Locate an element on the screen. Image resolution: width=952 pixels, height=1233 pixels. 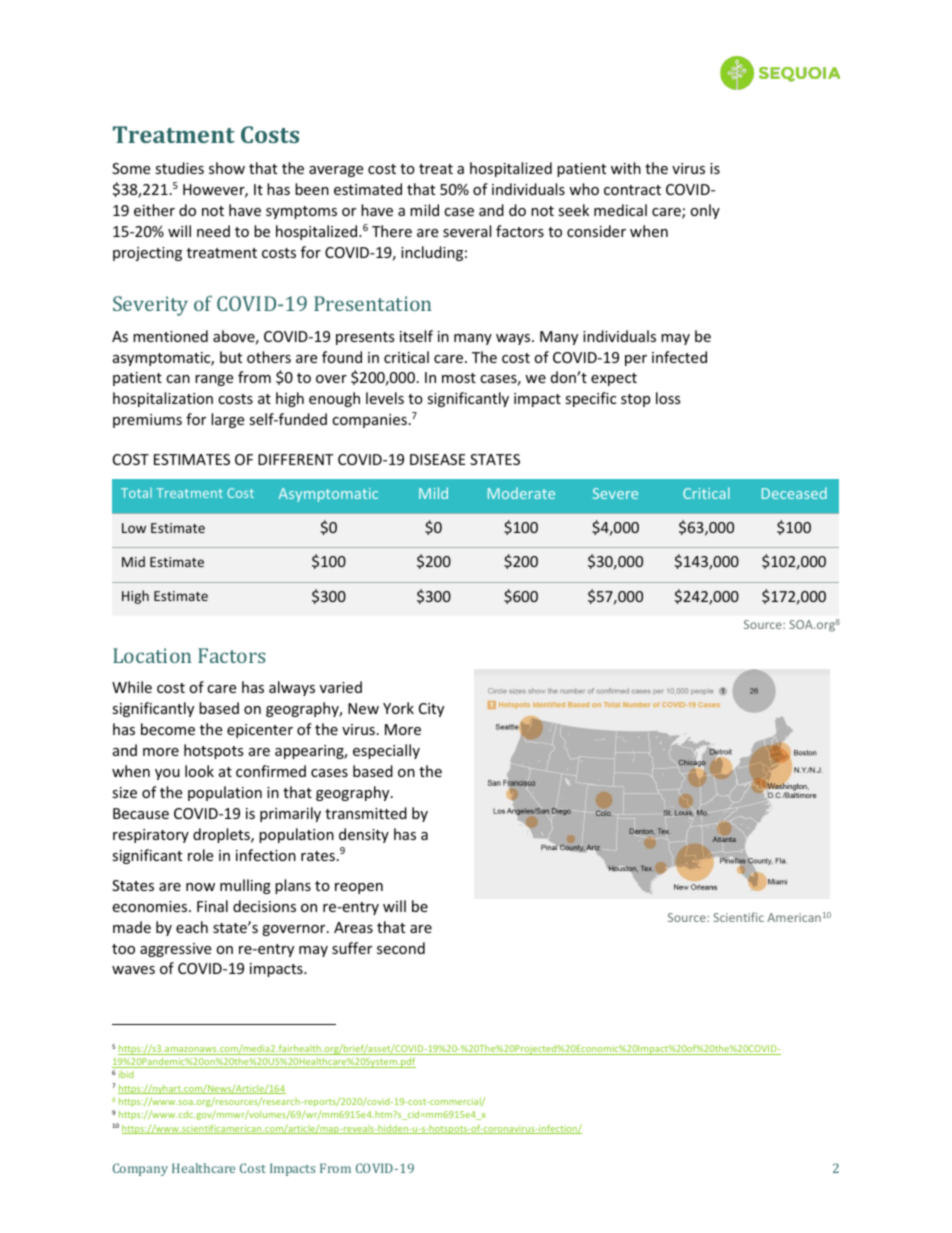
several is located at coordinates (467, 231).
